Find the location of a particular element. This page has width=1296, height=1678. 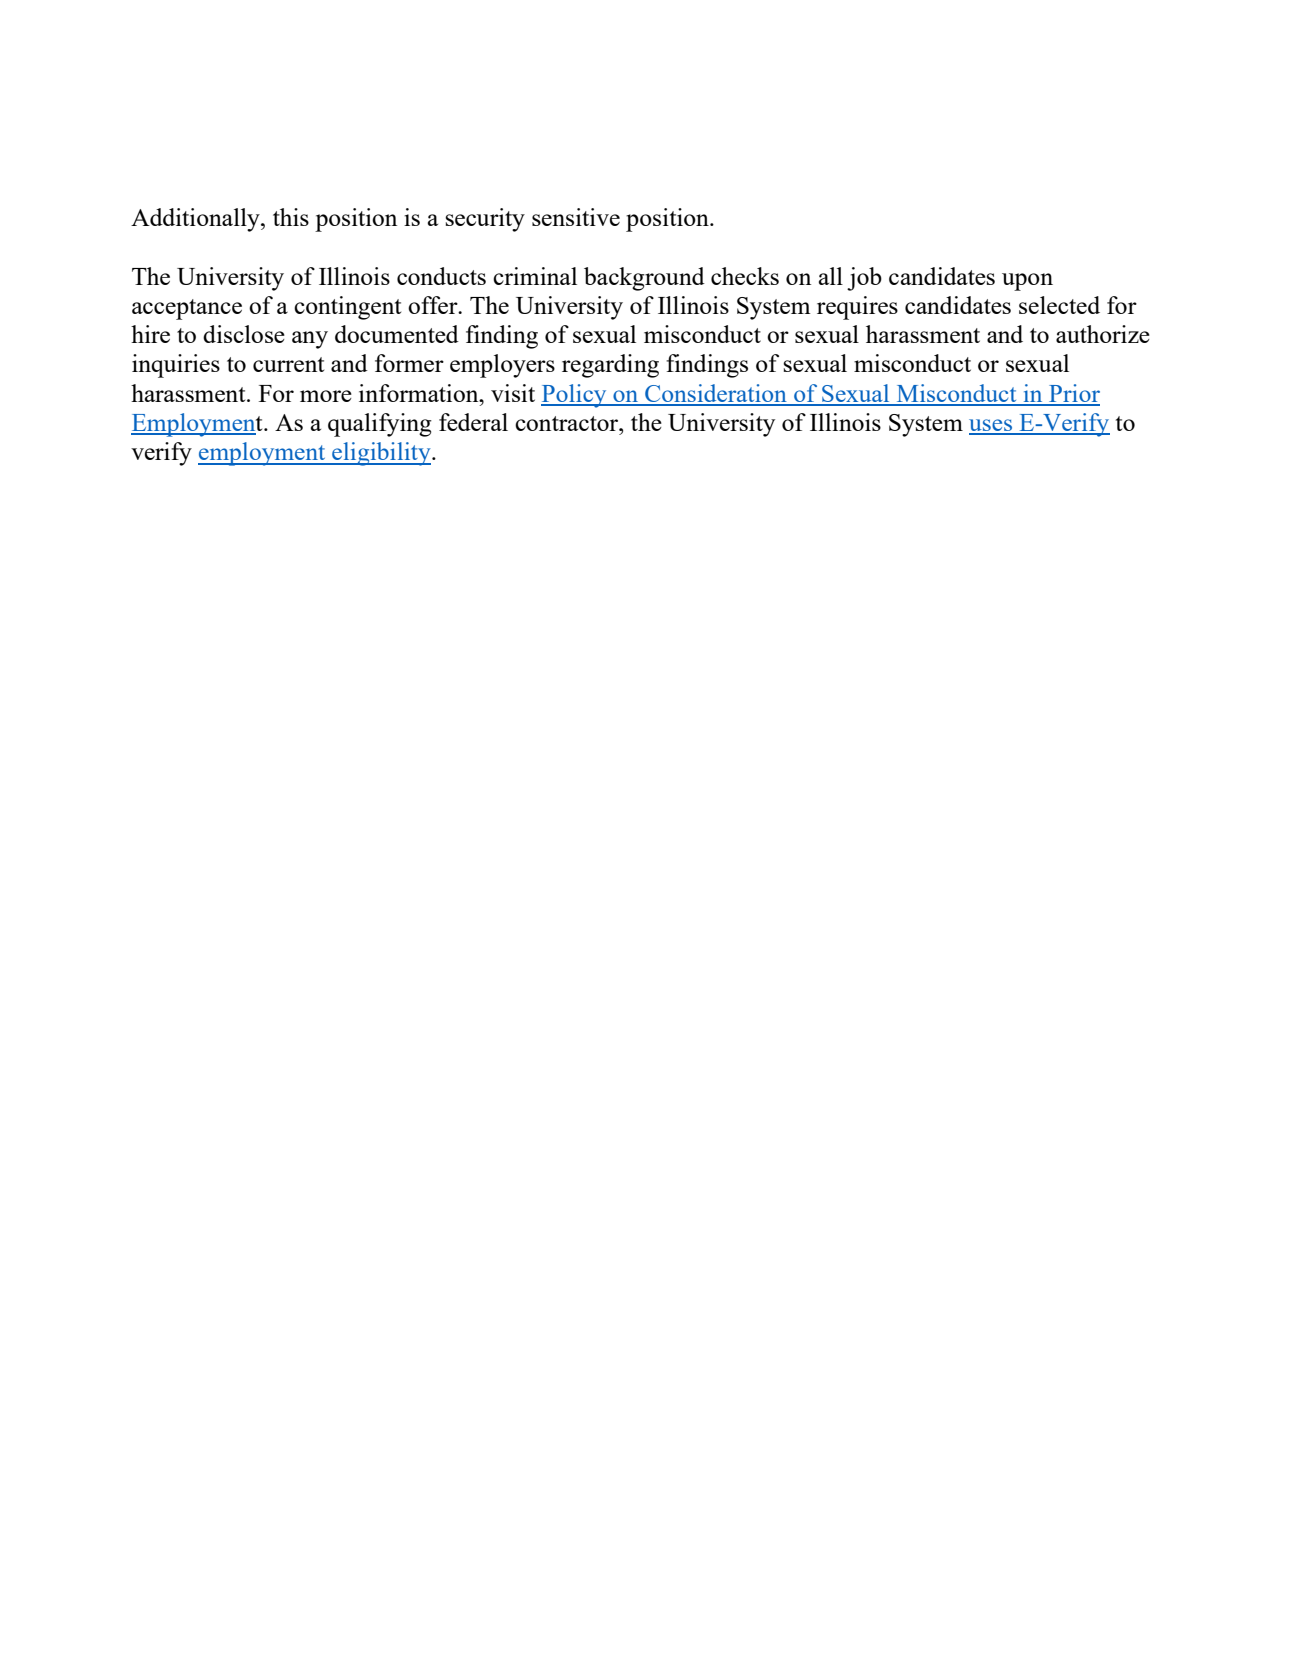

eligibility is located at coordinates (381, 454).
